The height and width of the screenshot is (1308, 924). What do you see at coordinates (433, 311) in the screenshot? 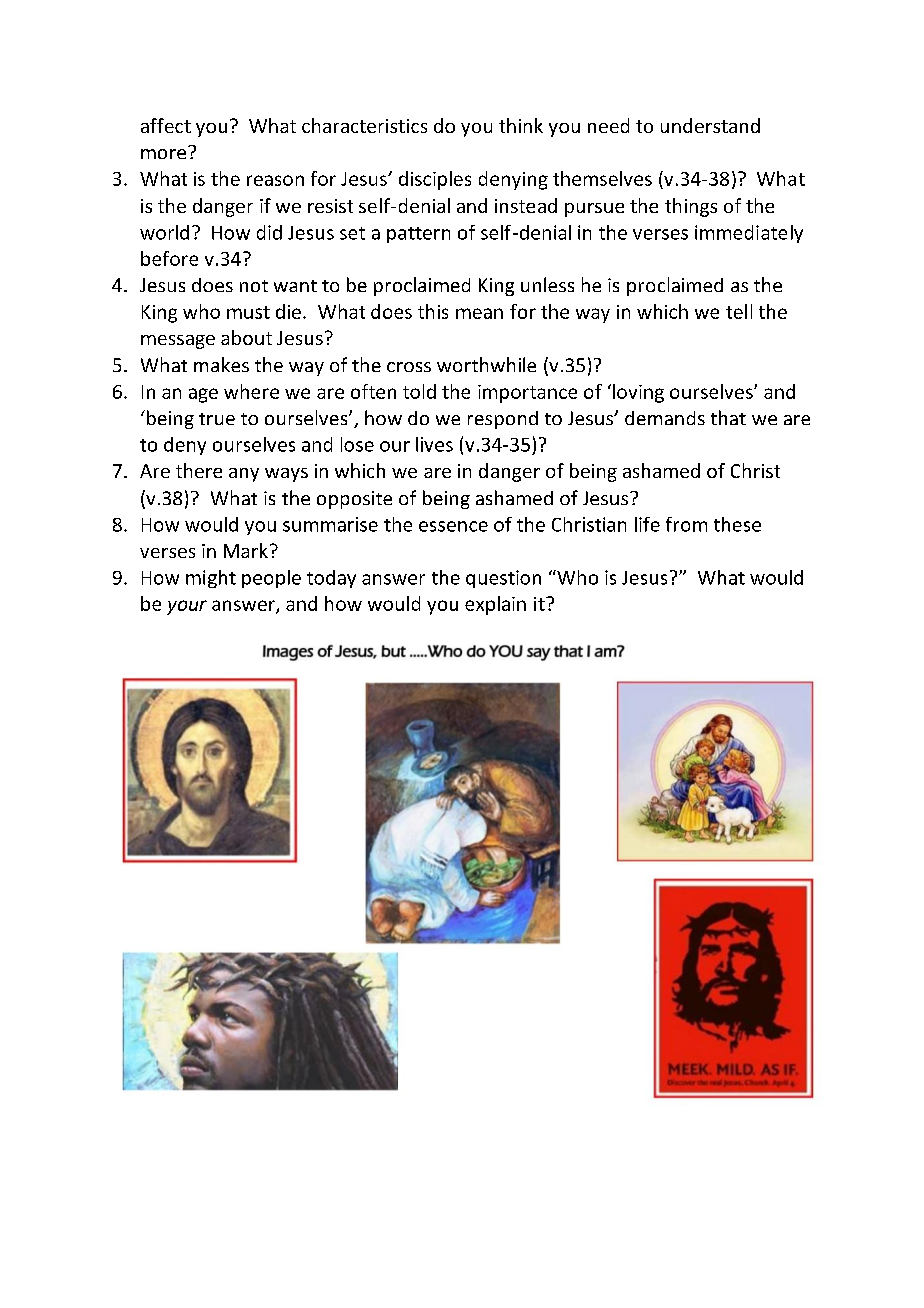
I see `this` at bounding box center [433, 311].
